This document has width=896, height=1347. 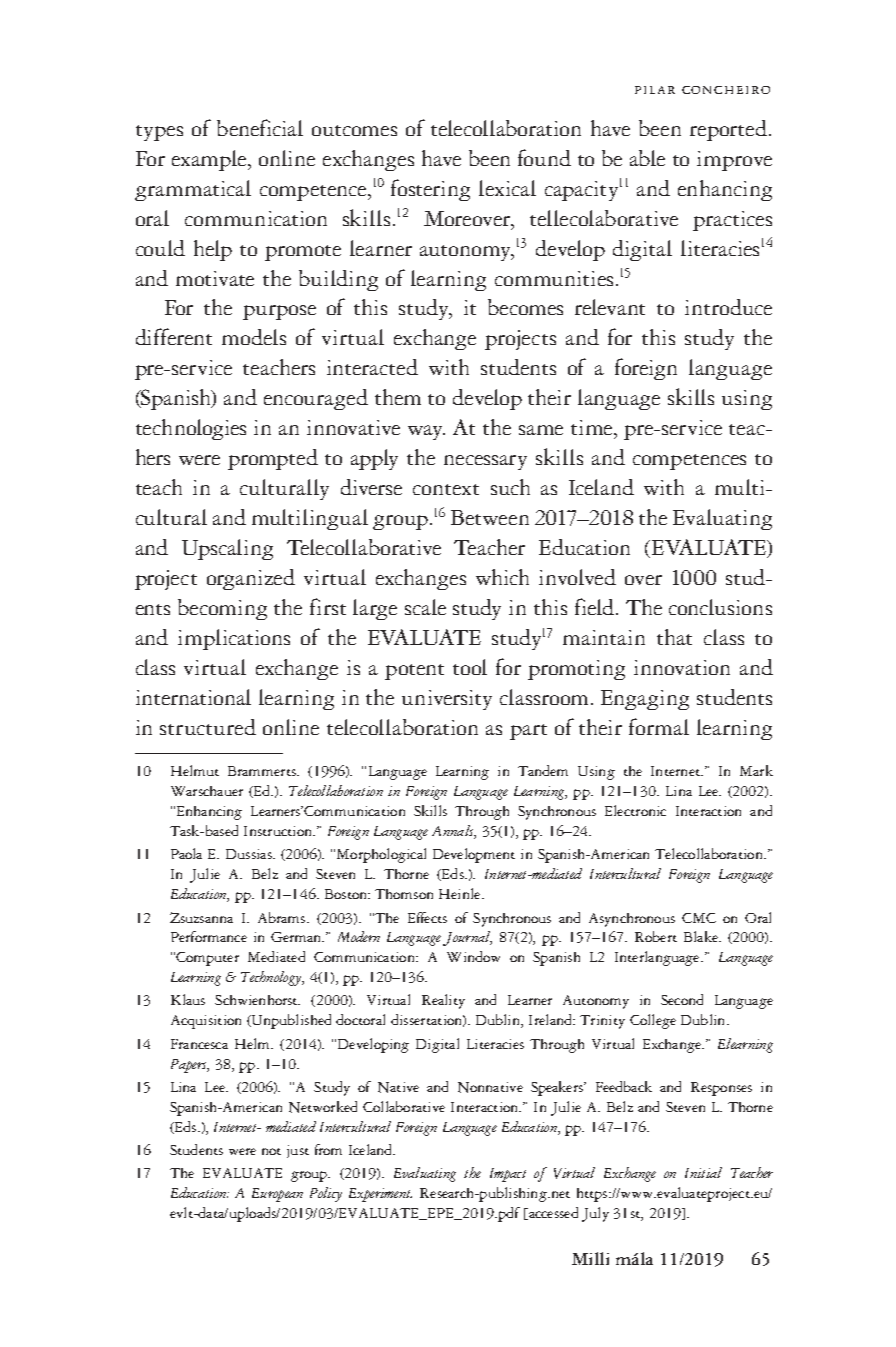 I want to click on international, so click(x=193, y=697).
